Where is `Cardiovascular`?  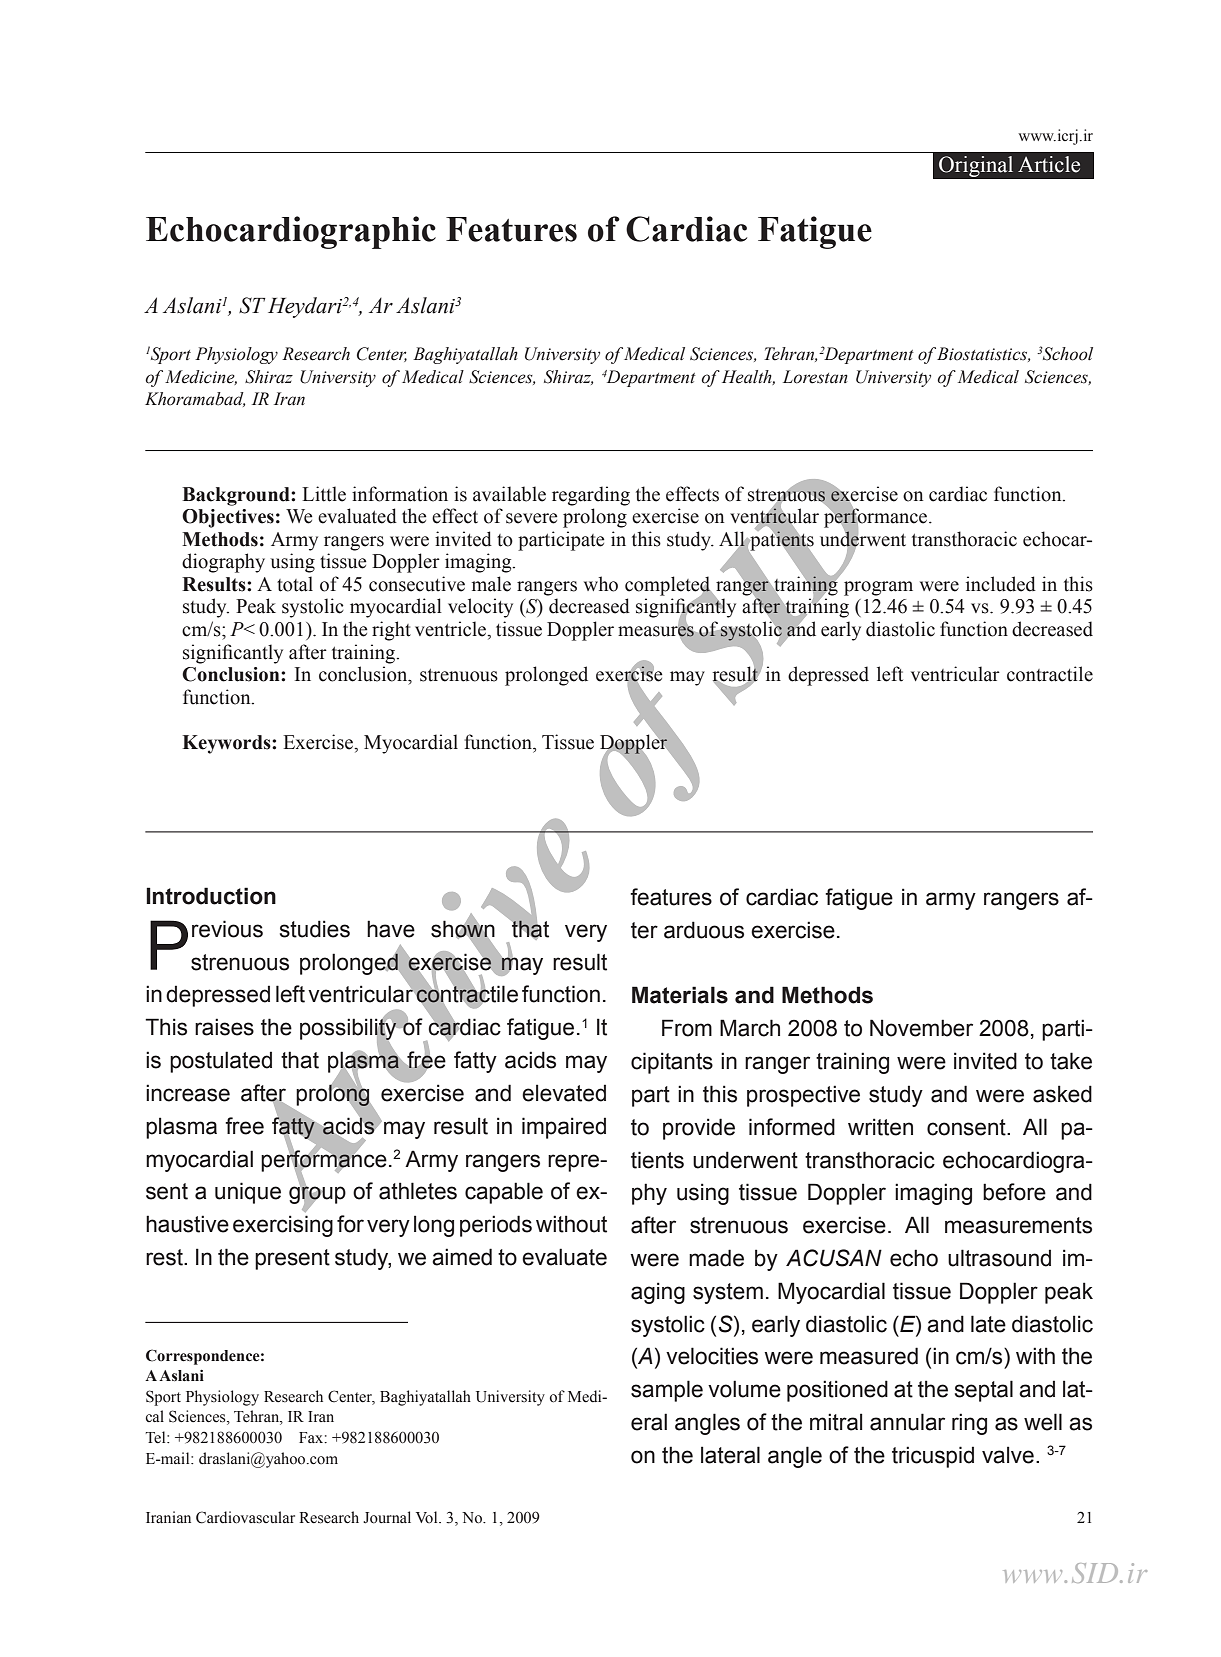 Cardiovascular is located at coordinates (245, 1517).
